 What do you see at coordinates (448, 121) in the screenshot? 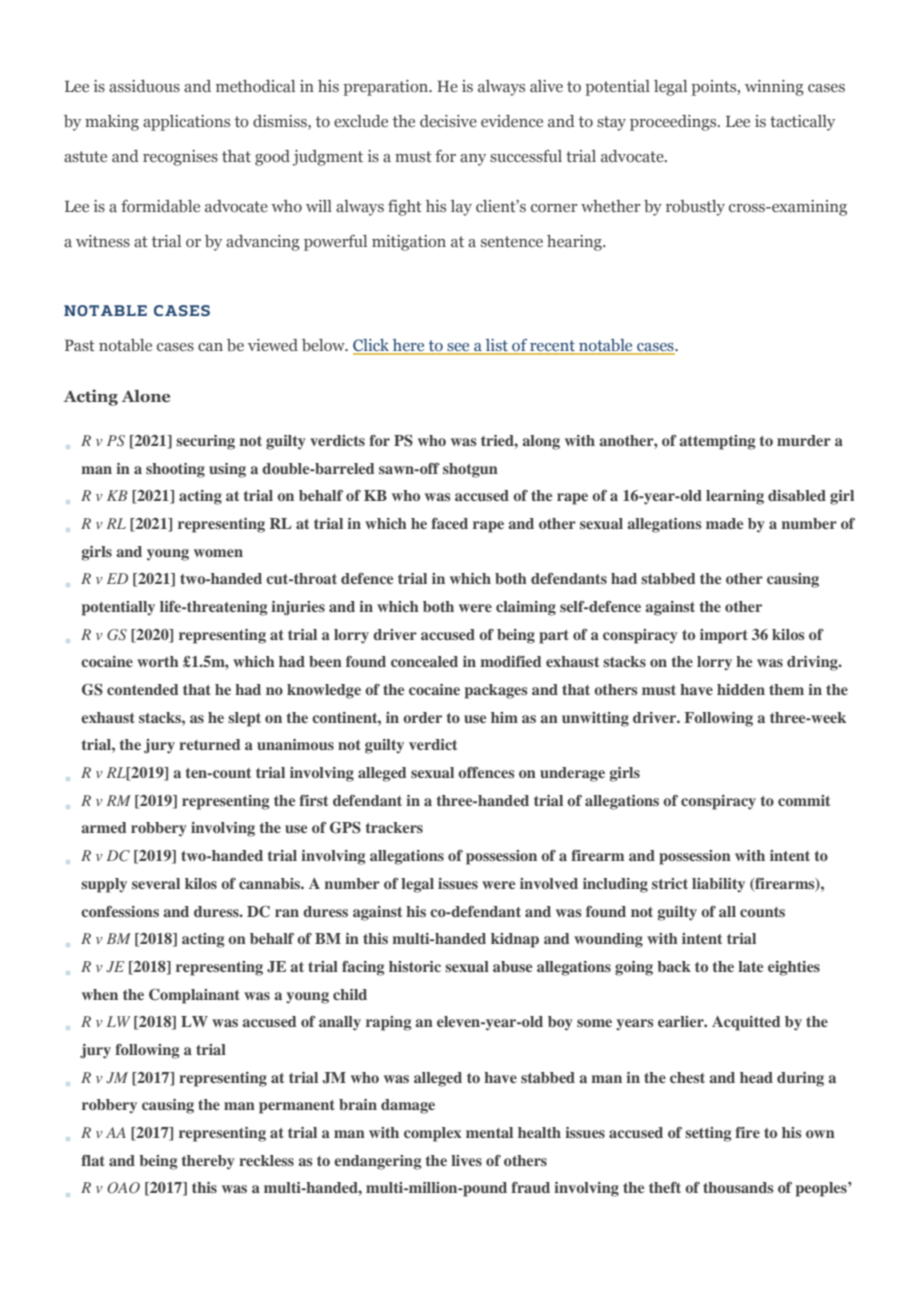
I see `decisive` at bounding box center [448, 121].
